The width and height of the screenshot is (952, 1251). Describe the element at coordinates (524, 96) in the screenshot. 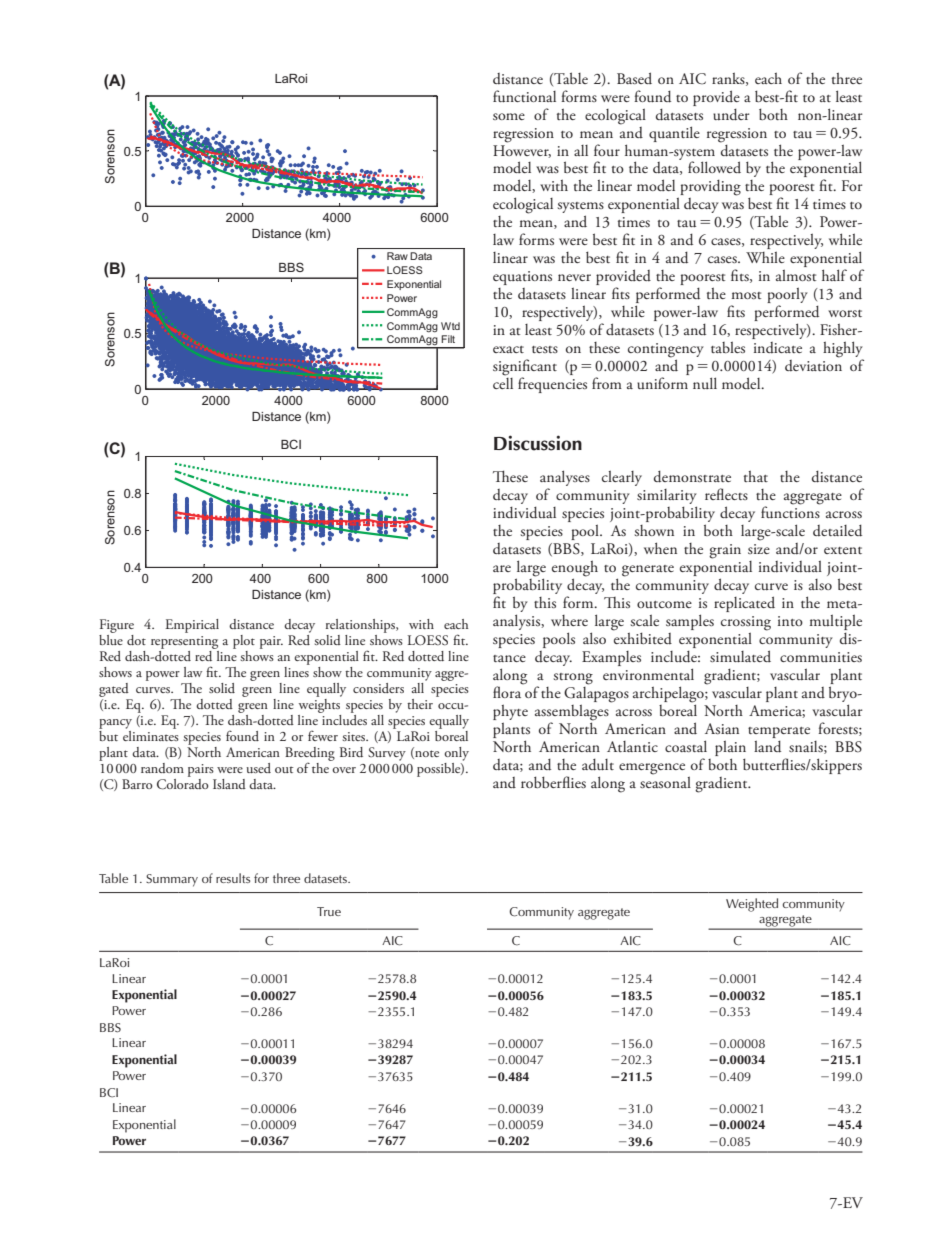

I see `functional` at that location.
